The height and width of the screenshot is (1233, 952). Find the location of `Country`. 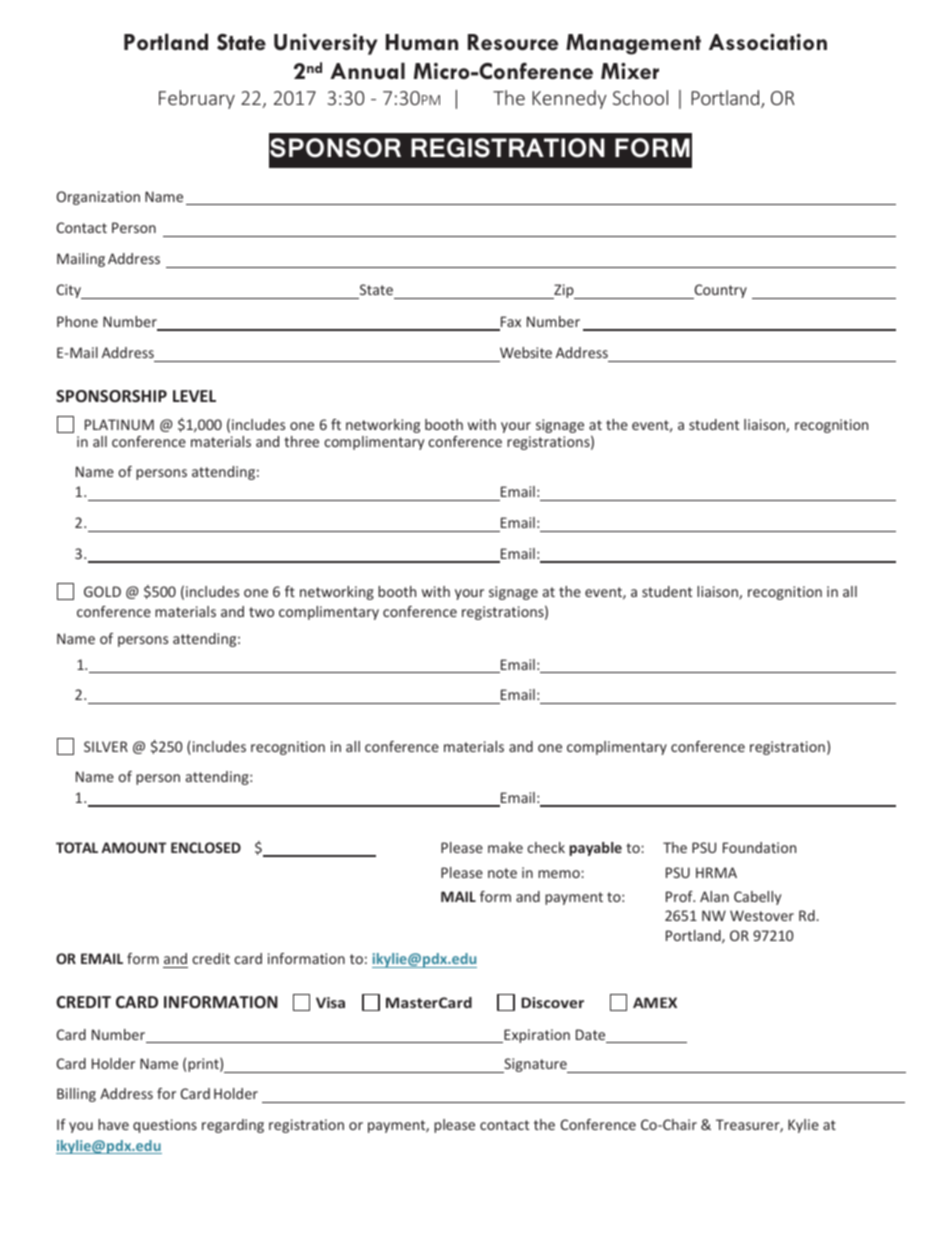

Country is located at coordinates (719, 291).
